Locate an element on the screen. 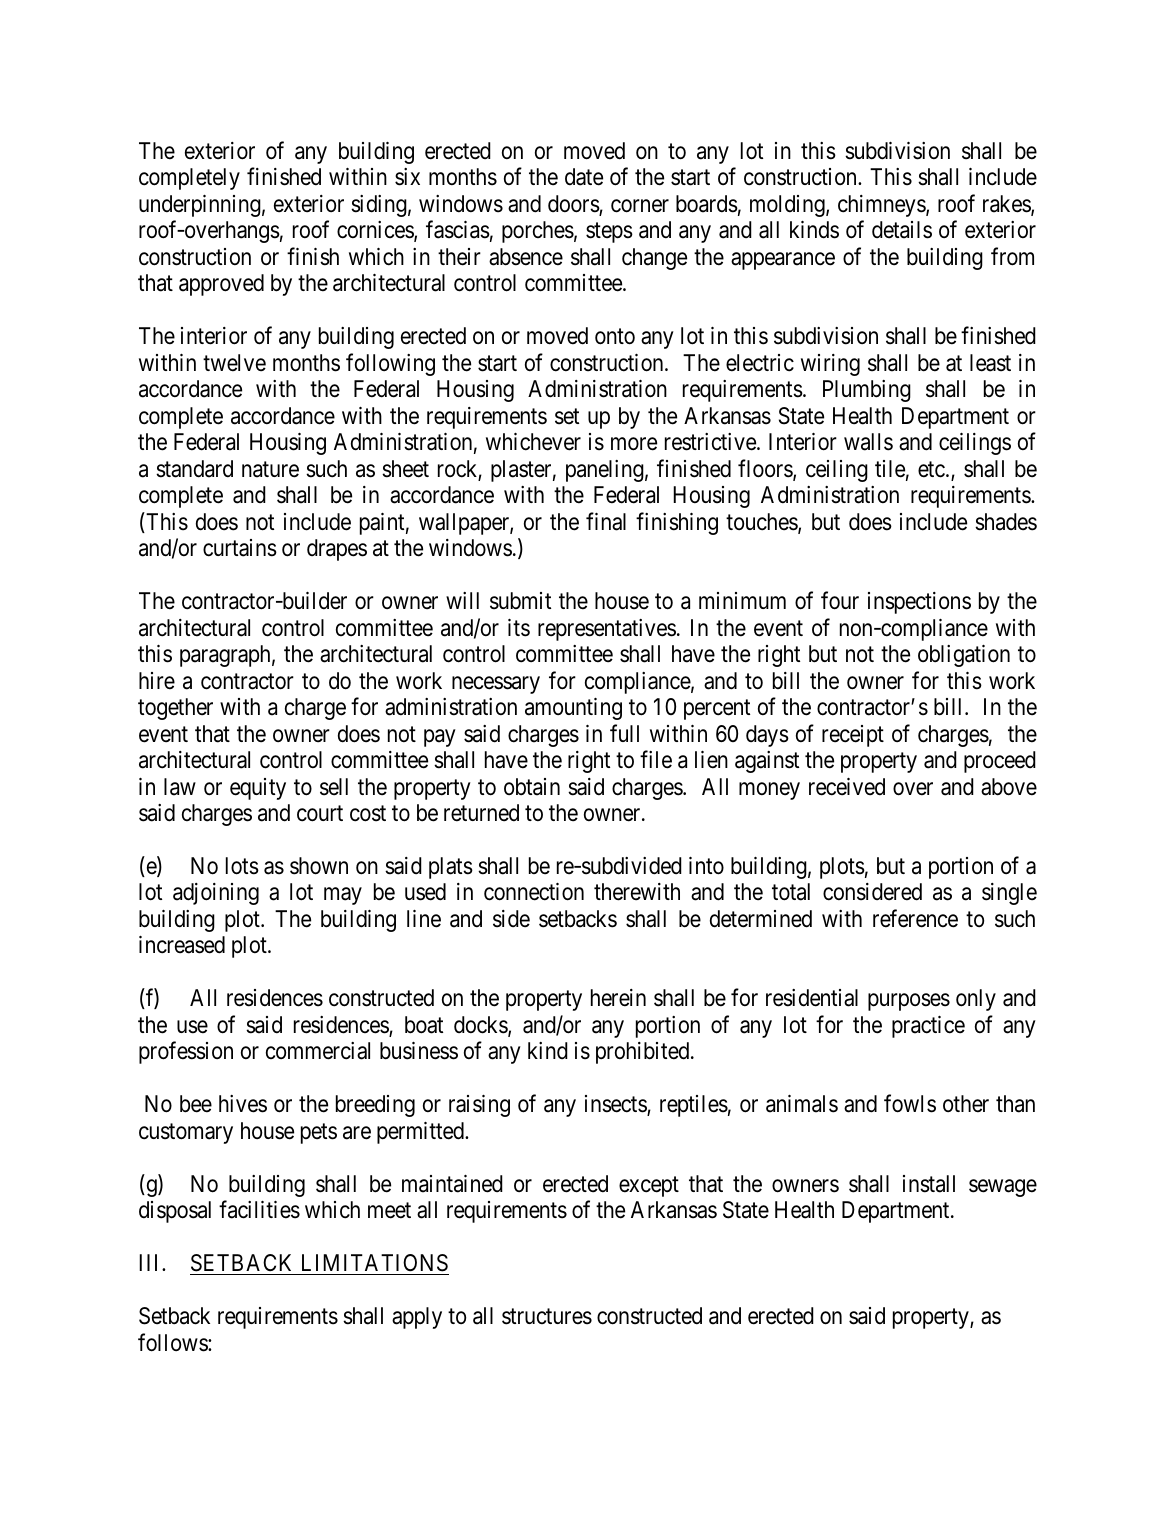 This screenshot has width=1174, height=1520. approved is located at coordinates (221, 285).
